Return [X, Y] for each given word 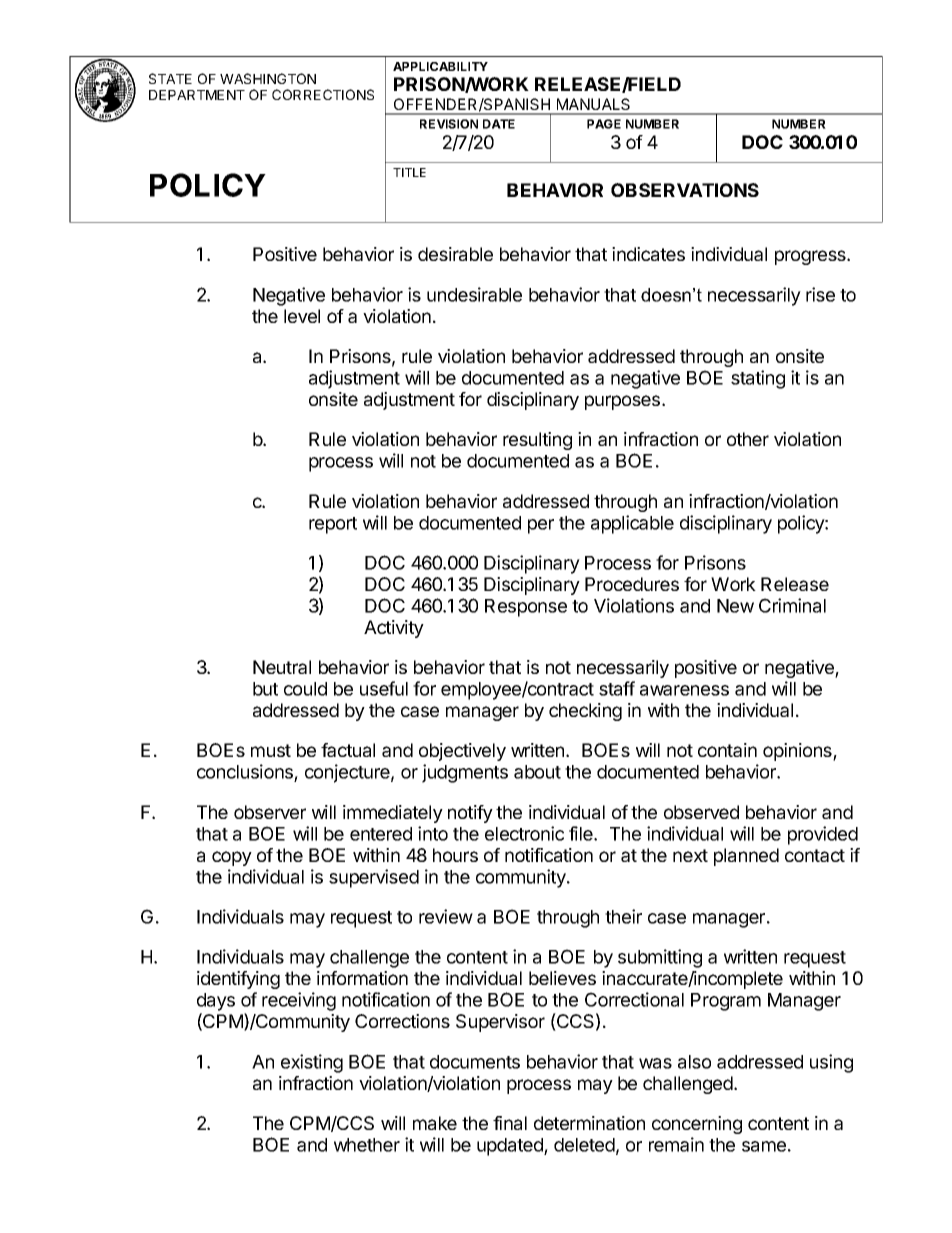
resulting [537, 441]
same [764, 1146]
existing [312, 1063]
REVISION [449, 124]
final [510, 1123]
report [333, 525]
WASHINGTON [268, 78]
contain [727, 750]
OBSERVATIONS [685, 190]
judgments [465, 773]
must [271, 750]
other [748, 439]
